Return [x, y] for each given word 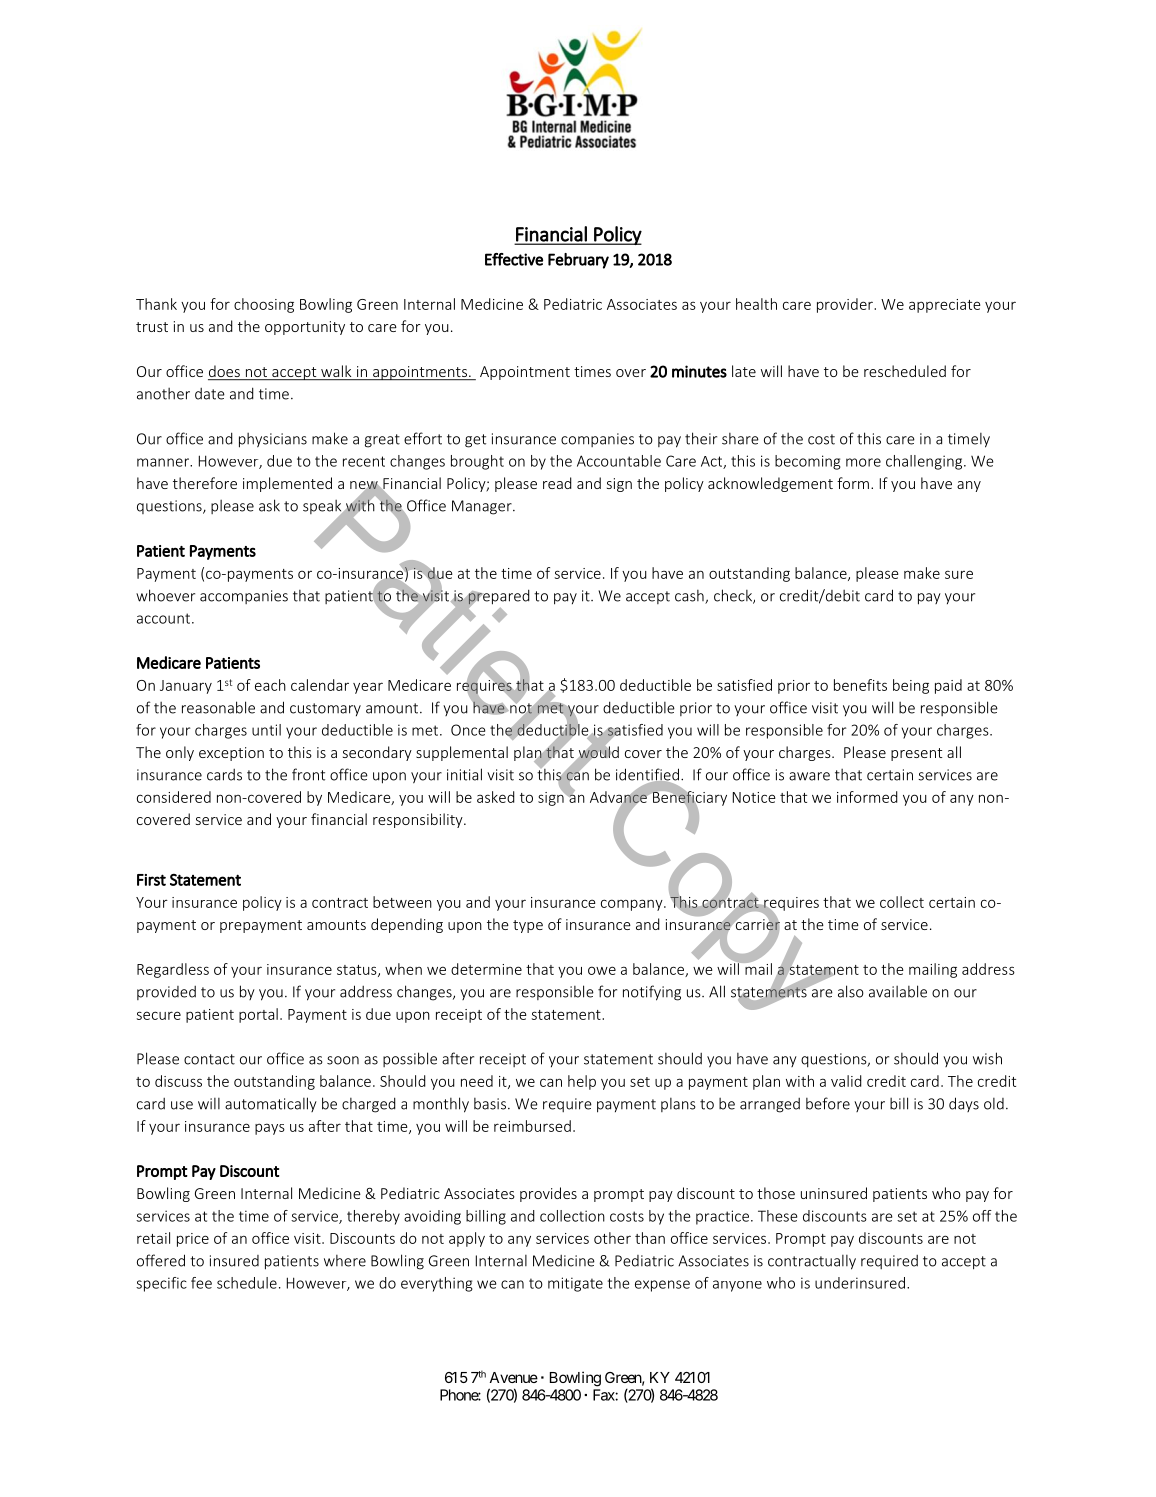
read [557, 483]
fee [201, 1283]
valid [846, 1081]
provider [846, 305]
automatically [271, 1104]
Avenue [514, 1377]
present [916, 754]
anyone [737, 1286]
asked [496, 797]
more [863, 462]
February [578, 261]
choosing [264, 305]
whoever [165, 595]
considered [174, 797]
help [582, 1082]
